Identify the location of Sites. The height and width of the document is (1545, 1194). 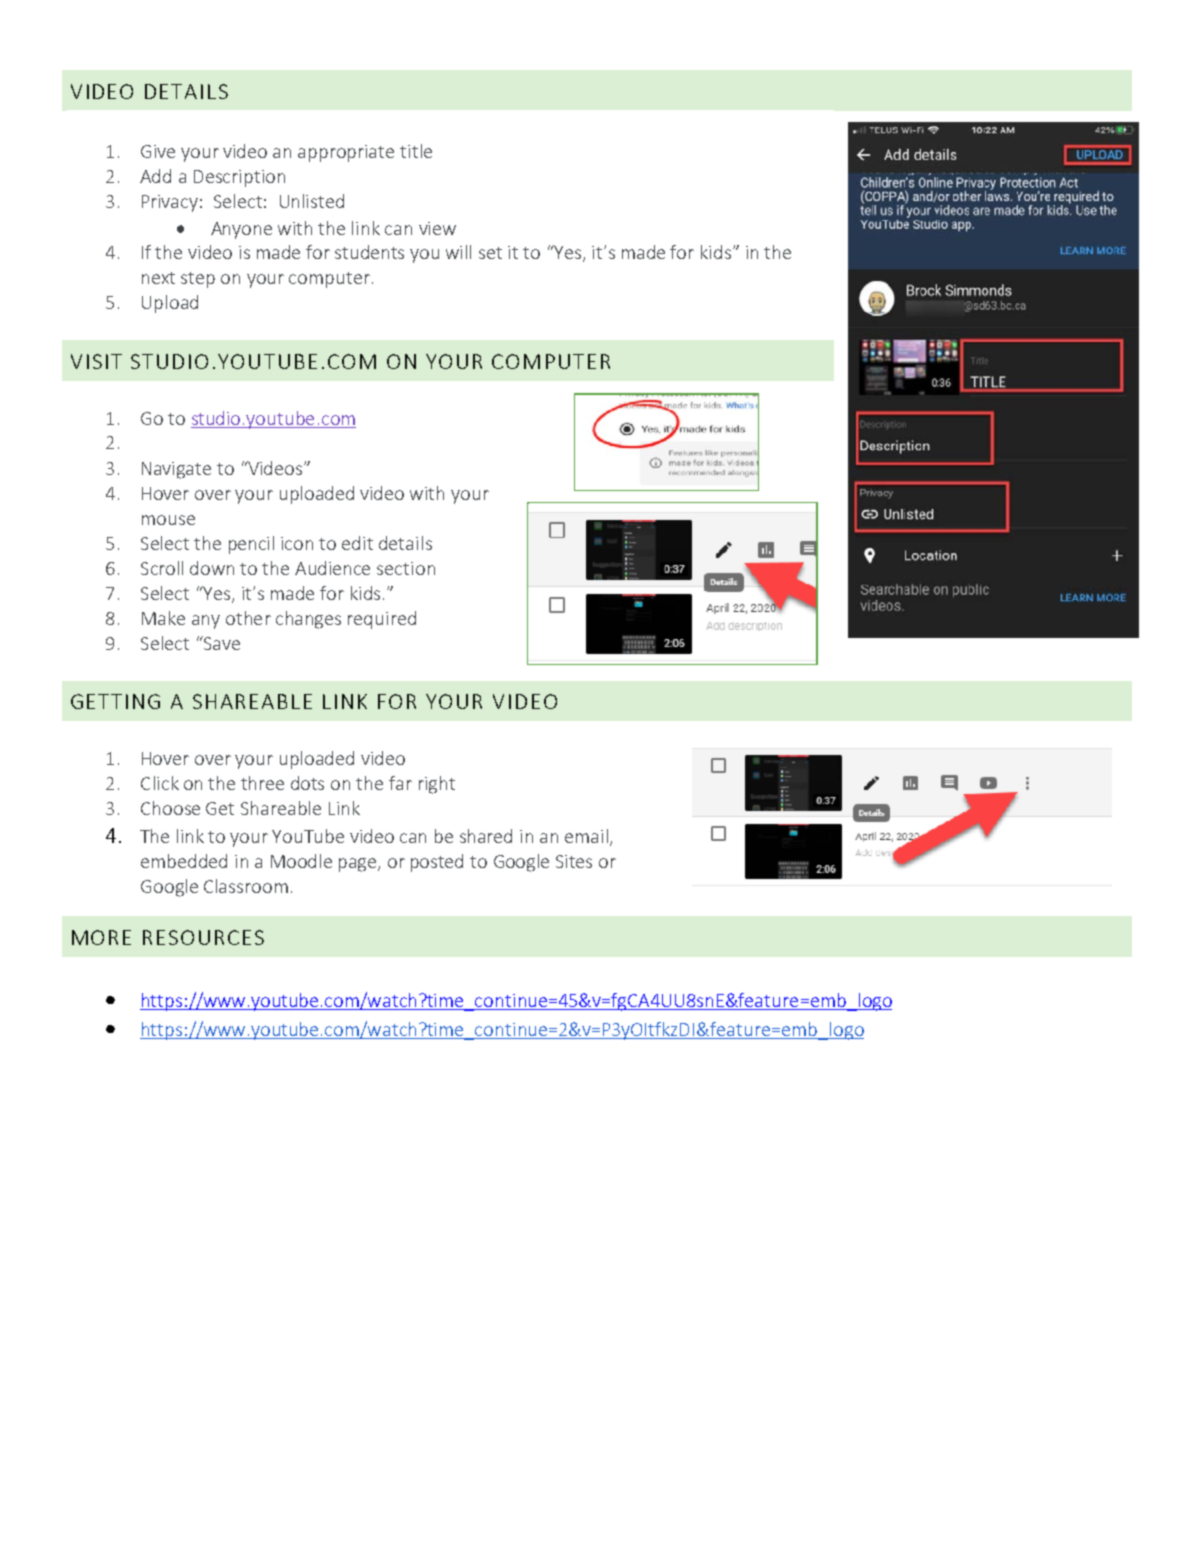
(574, 861).
